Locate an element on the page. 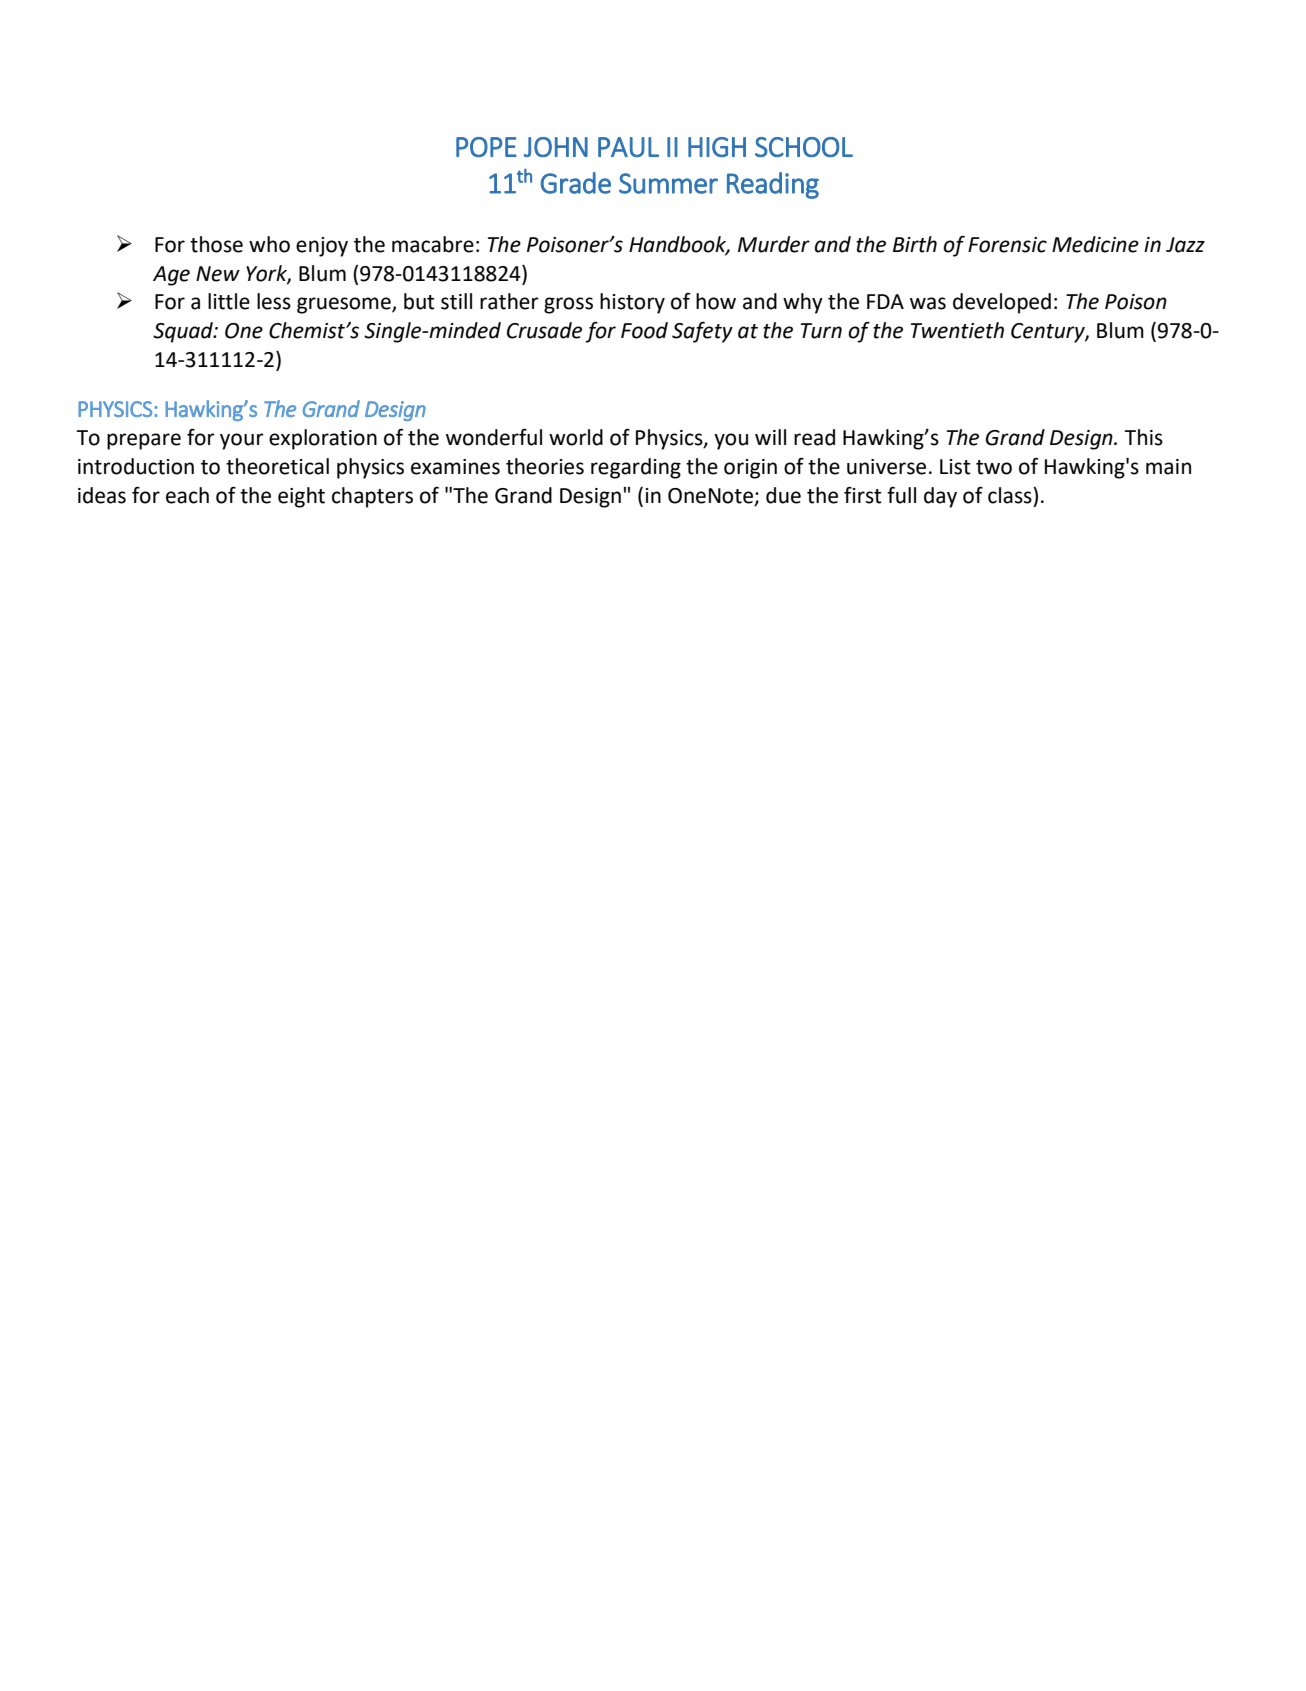  POPE is located at coordinates (486, 147).
